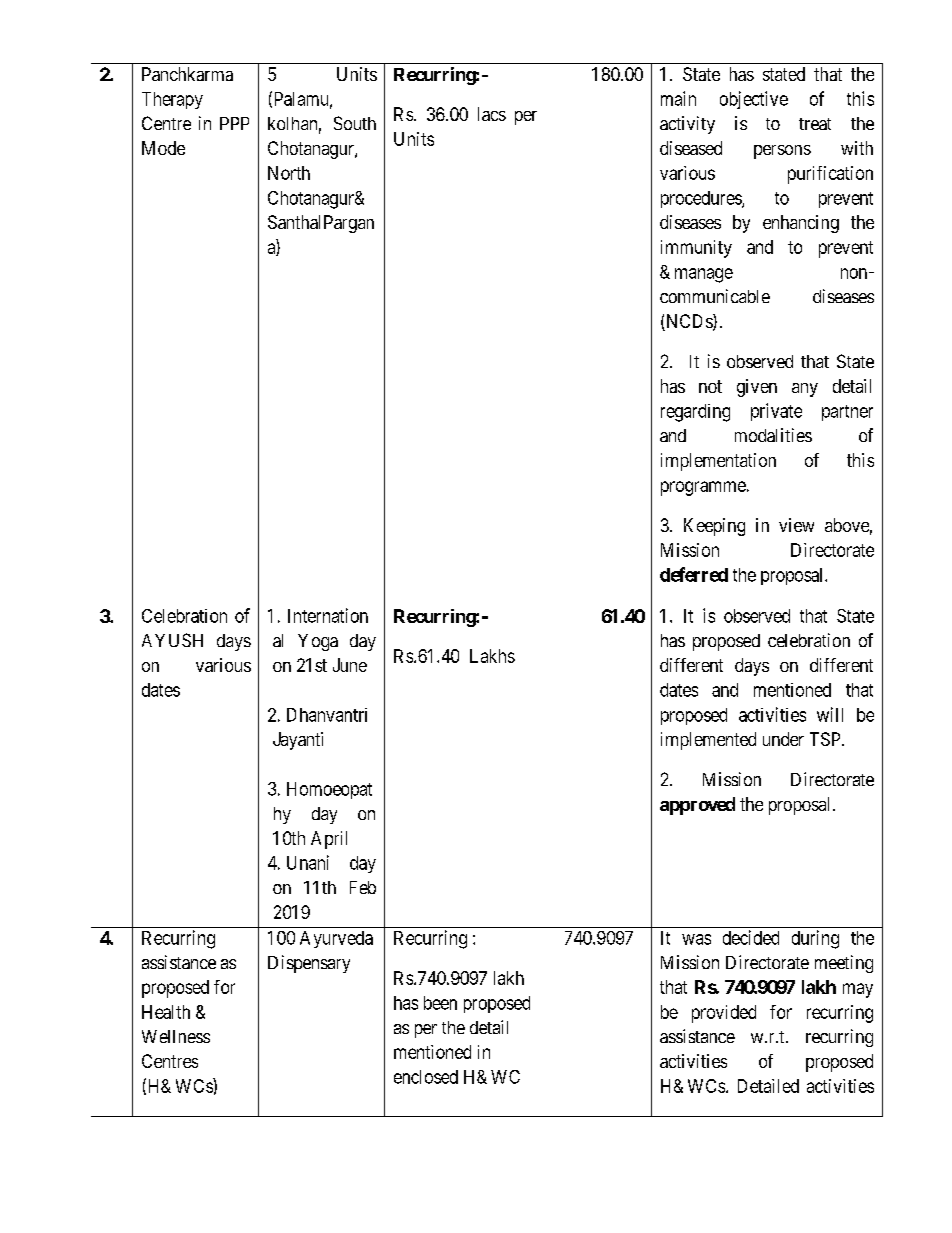  I want to click on lacs, so click(492, 114).
